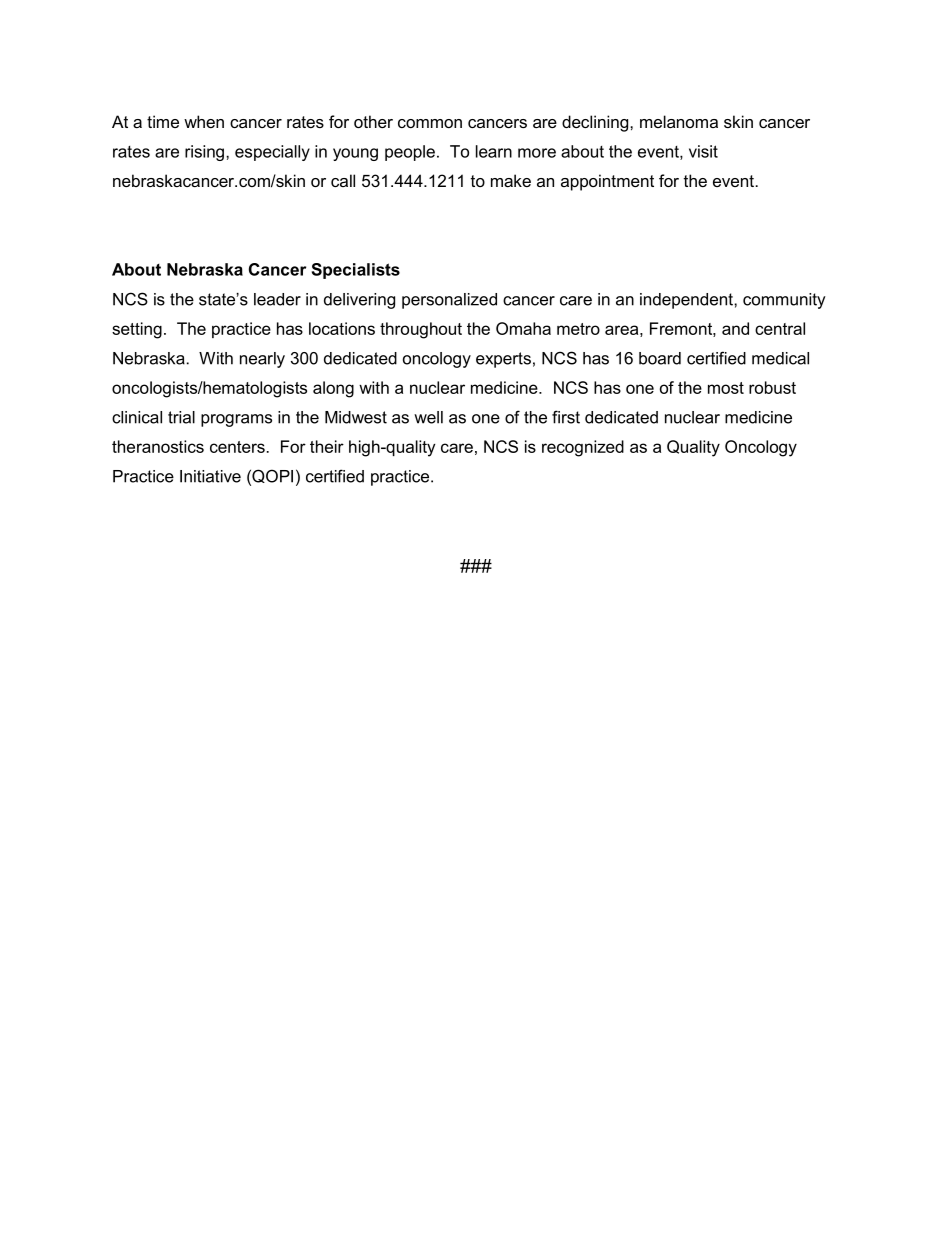  Describe the element at coordinates (679, 121) in the screenshot. I see `melanoma` at that location.
